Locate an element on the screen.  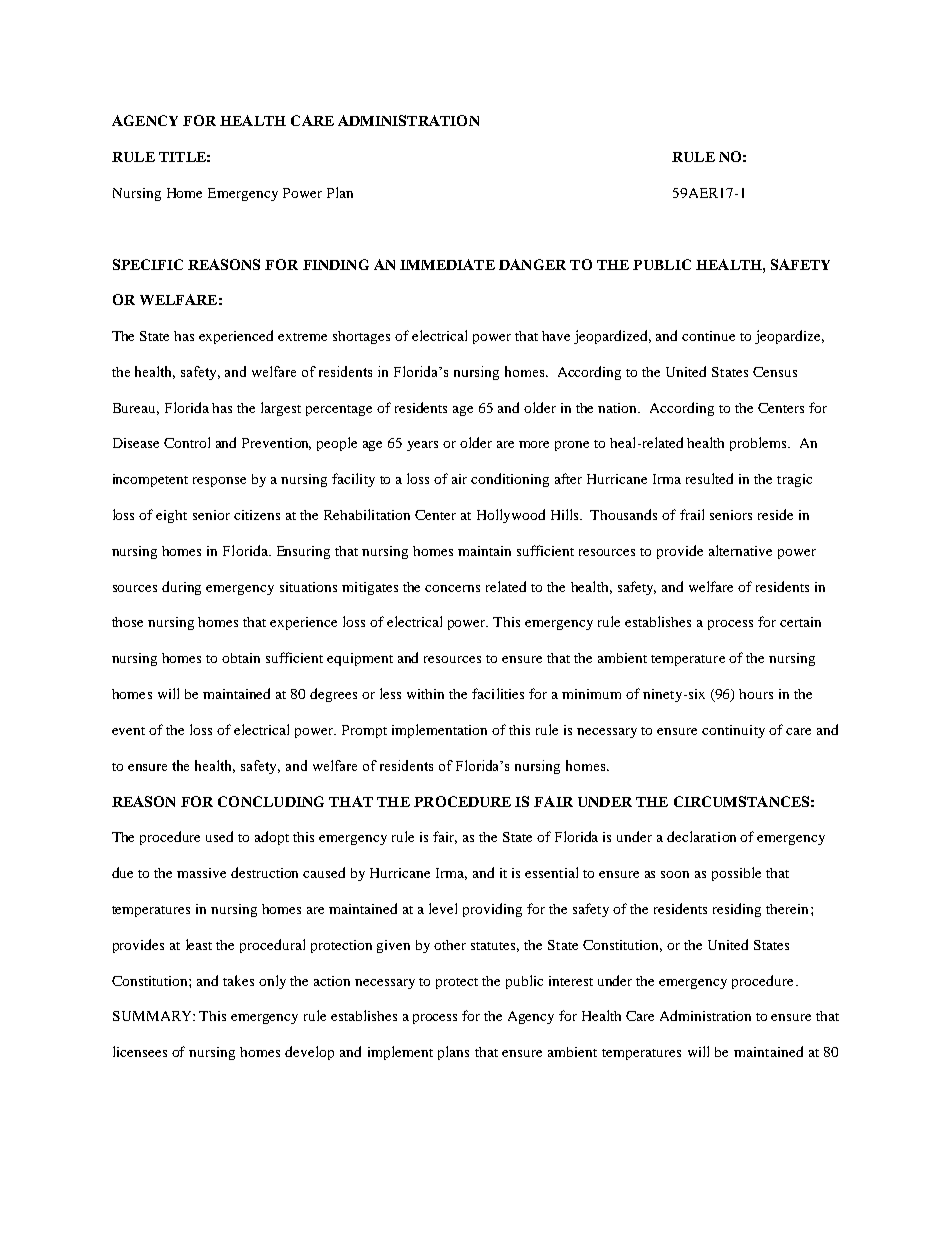
conditioning is located at coordinates (510, 480).
